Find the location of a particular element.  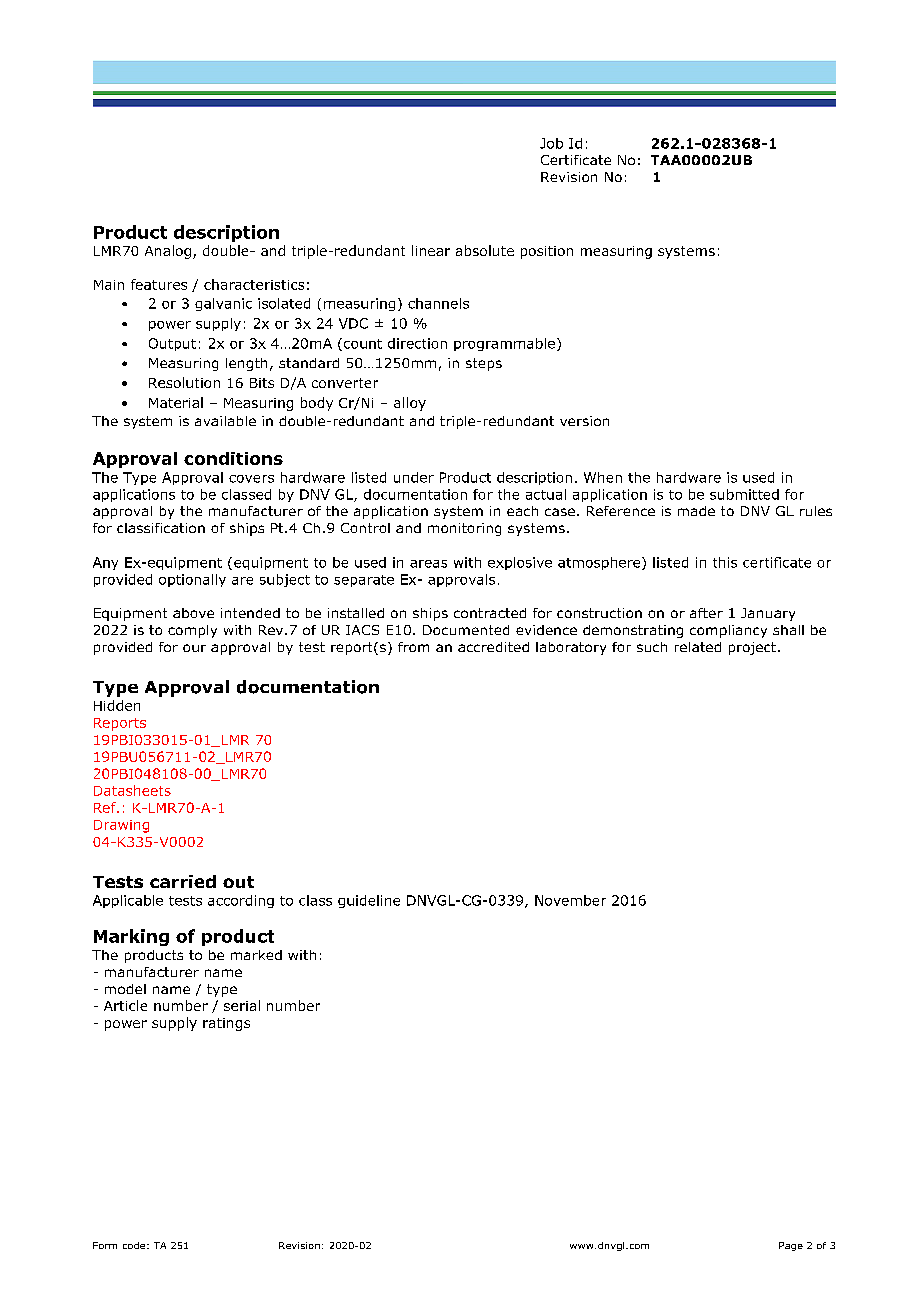

Form is located at coordinates (105, 1245).
